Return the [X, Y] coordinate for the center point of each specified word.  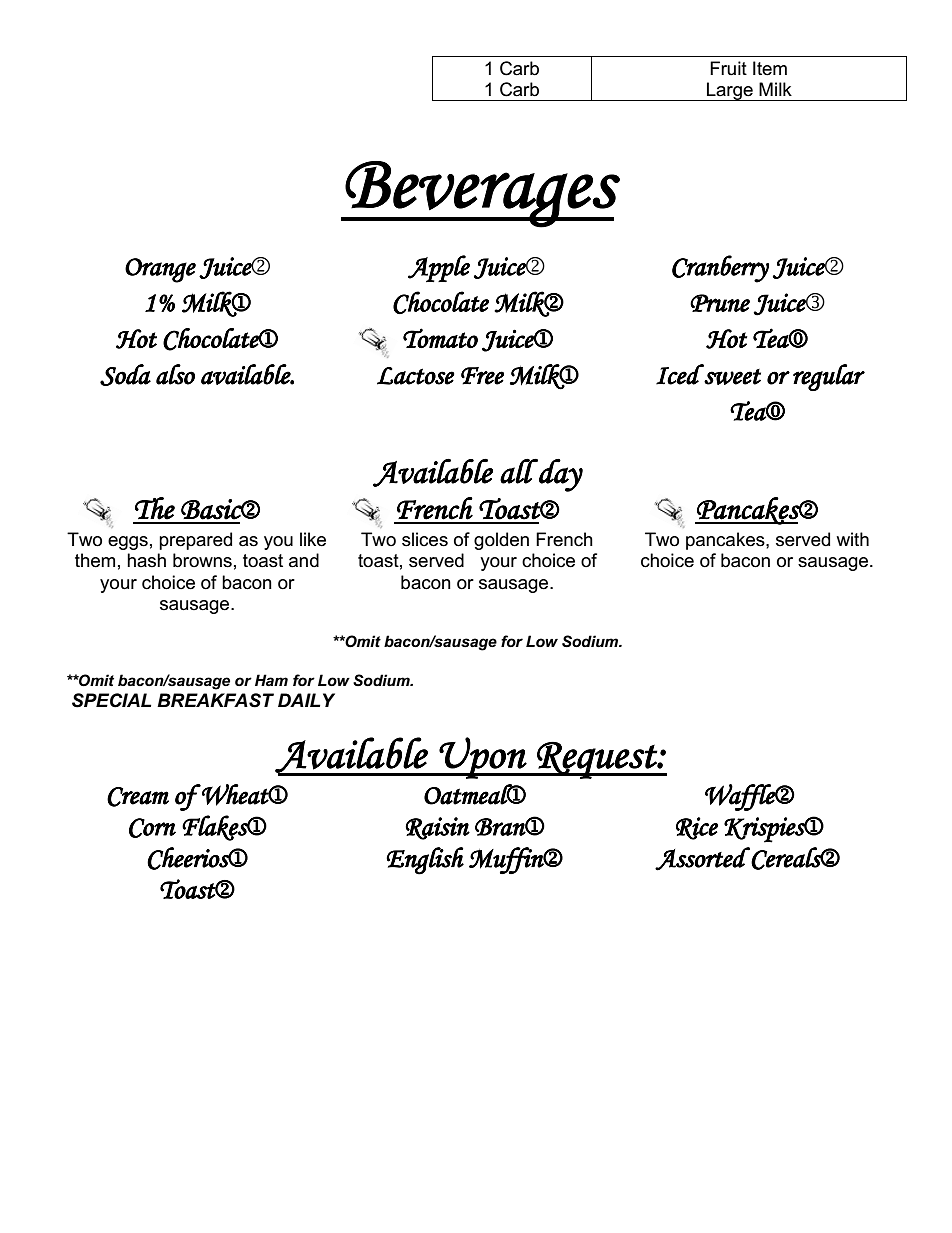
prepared [195, 541]
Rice [697, 828]
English [425, 861]
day [560, 475]
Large [730, 91]
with [852, 539]
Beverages [482, 194]
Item [770, 68]
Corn [152, 828]
